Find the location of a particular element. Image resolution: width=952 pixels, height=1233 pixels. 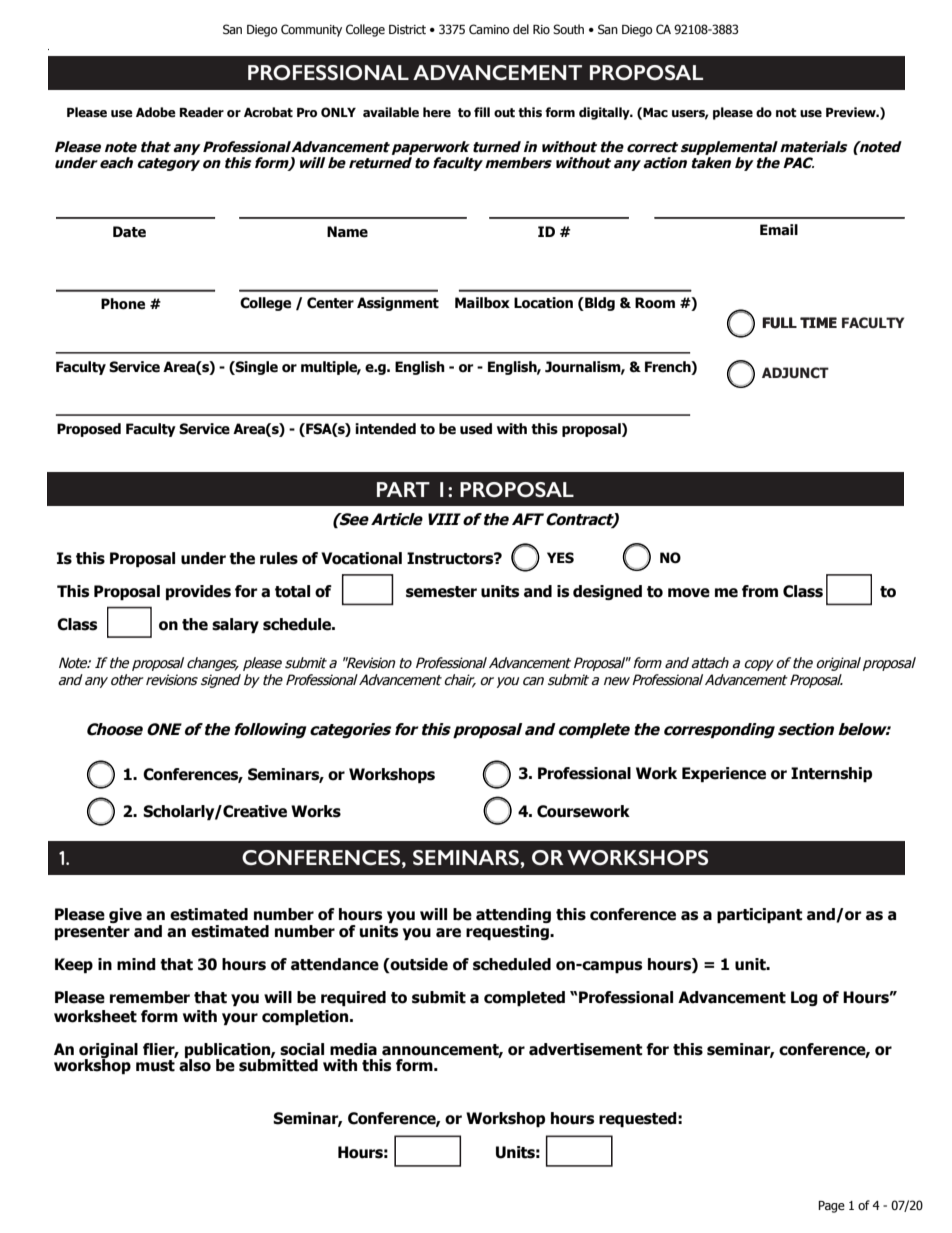

FACULTY is located at coordinates (873, 323).
